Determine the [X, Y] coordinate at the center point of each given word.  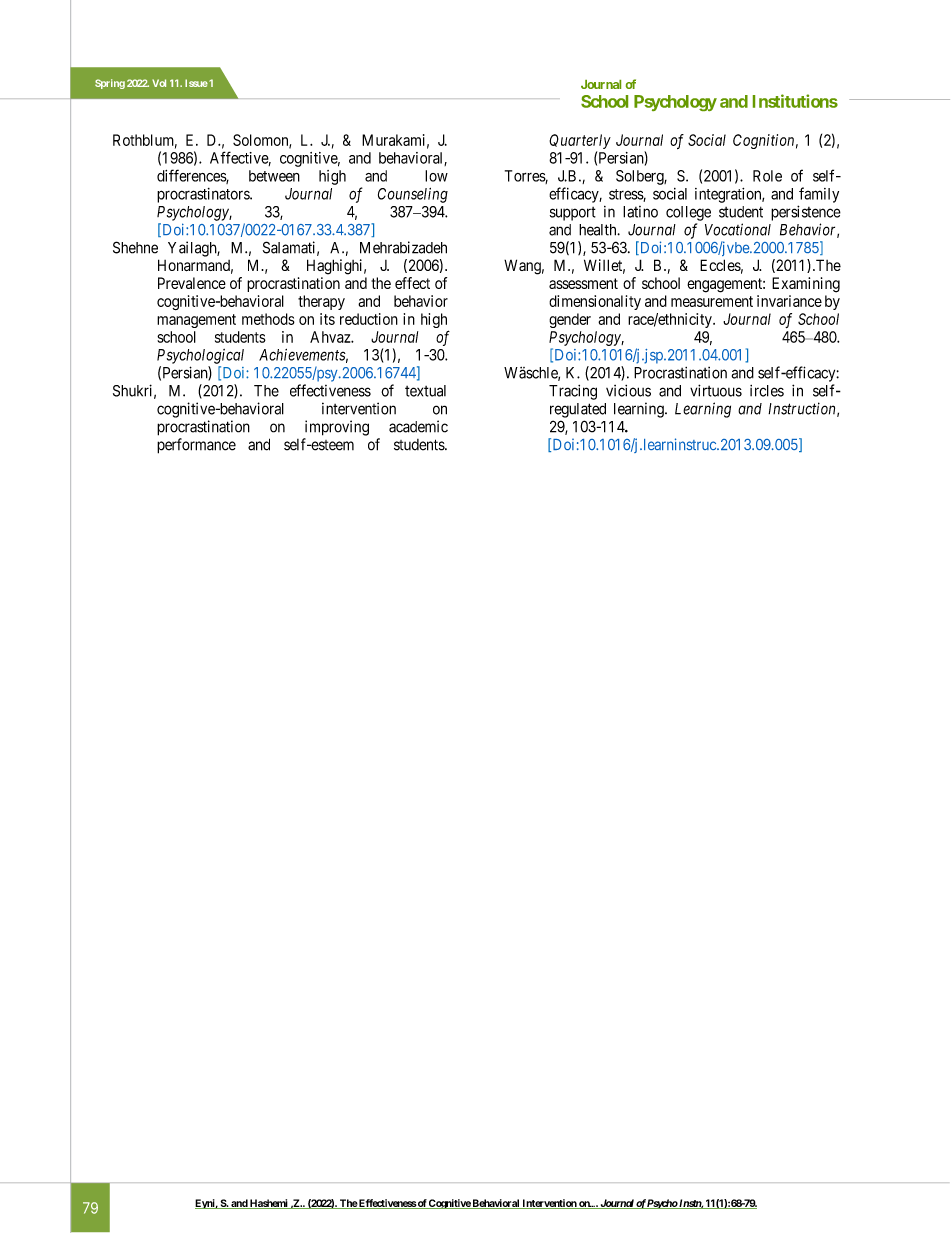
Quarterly [580, 141]
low [436, 176]
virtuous [716, 390]
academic [418, 426]
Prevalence [192, 283]
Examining [806, 285]
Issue [196, 83]
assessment [583, 283]
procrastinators [204, 195]
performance [196, 446]
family [819, 195]
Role [767, 176]
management [196, 321]
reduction [369, 319]
